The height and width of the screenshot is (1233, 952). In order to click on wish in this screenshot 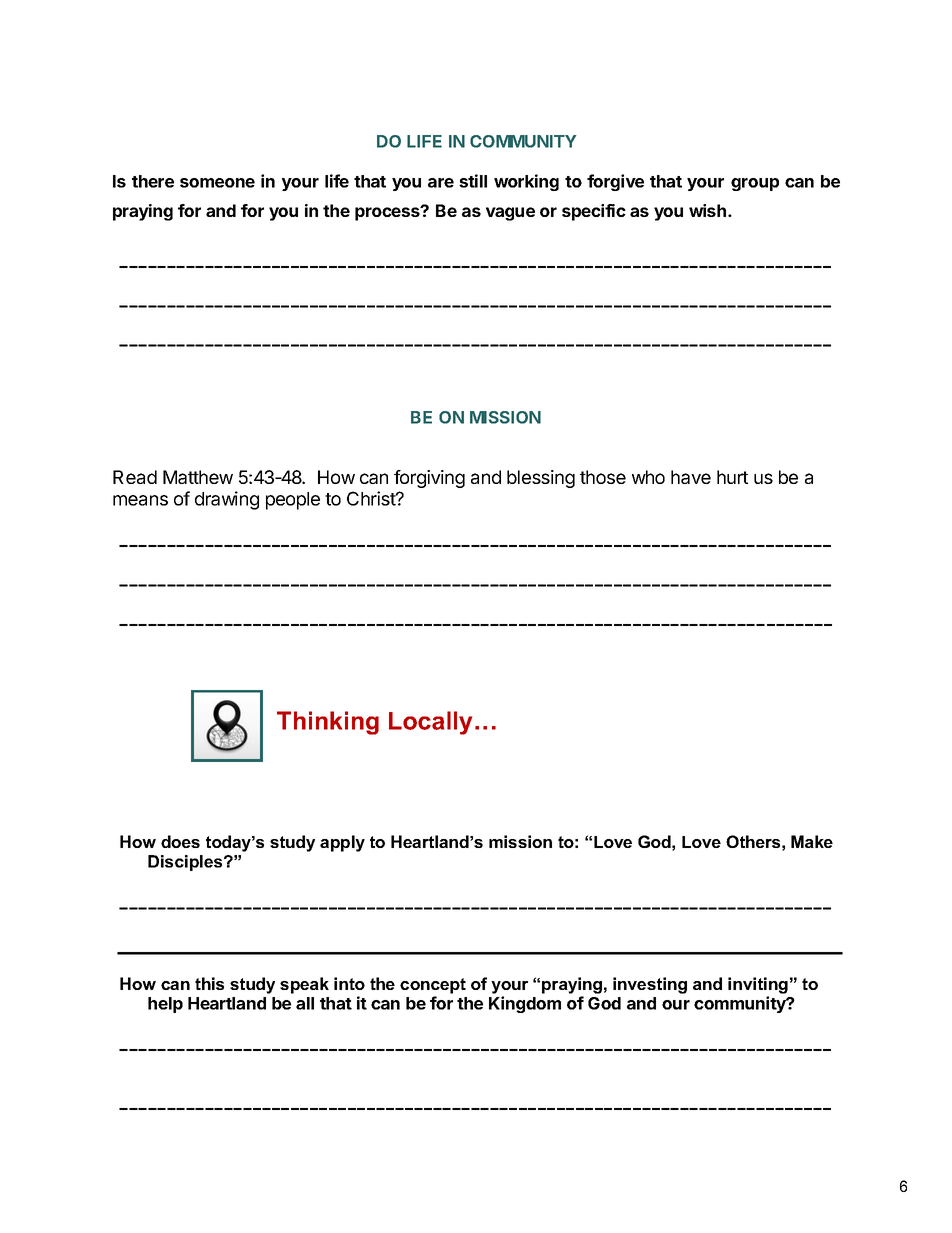, I will do `click(707, 210)`.
